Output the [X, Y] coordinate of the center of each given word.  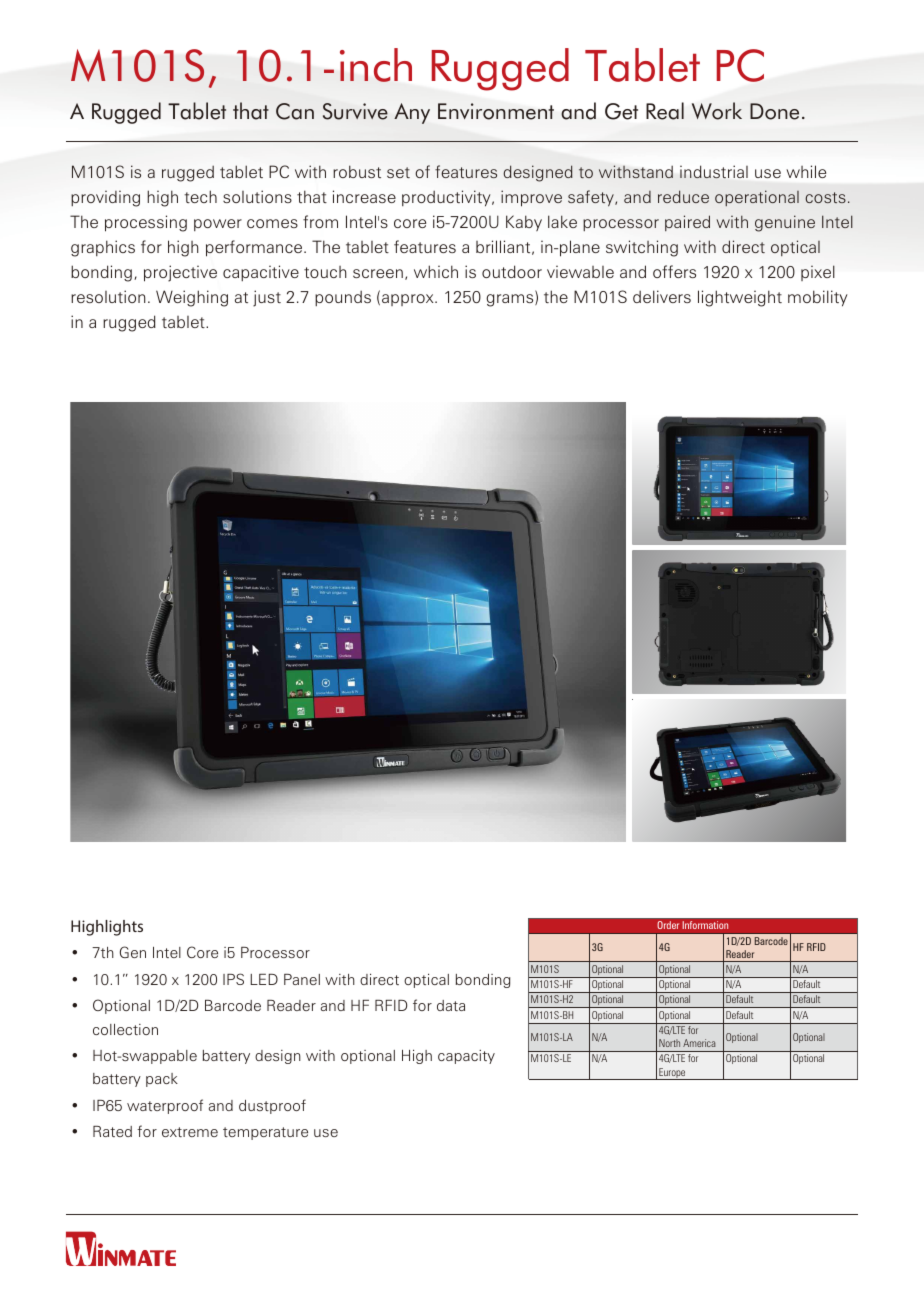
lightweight [740, 298]
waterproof [165, 1106]
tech [200, 196]
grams [511, 300]
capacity [466, 1057]
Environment [496, 111]
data [451, 1005]
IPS [233, 979]
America [699, 1043]
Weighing [192, 298]
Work [717, 111]
